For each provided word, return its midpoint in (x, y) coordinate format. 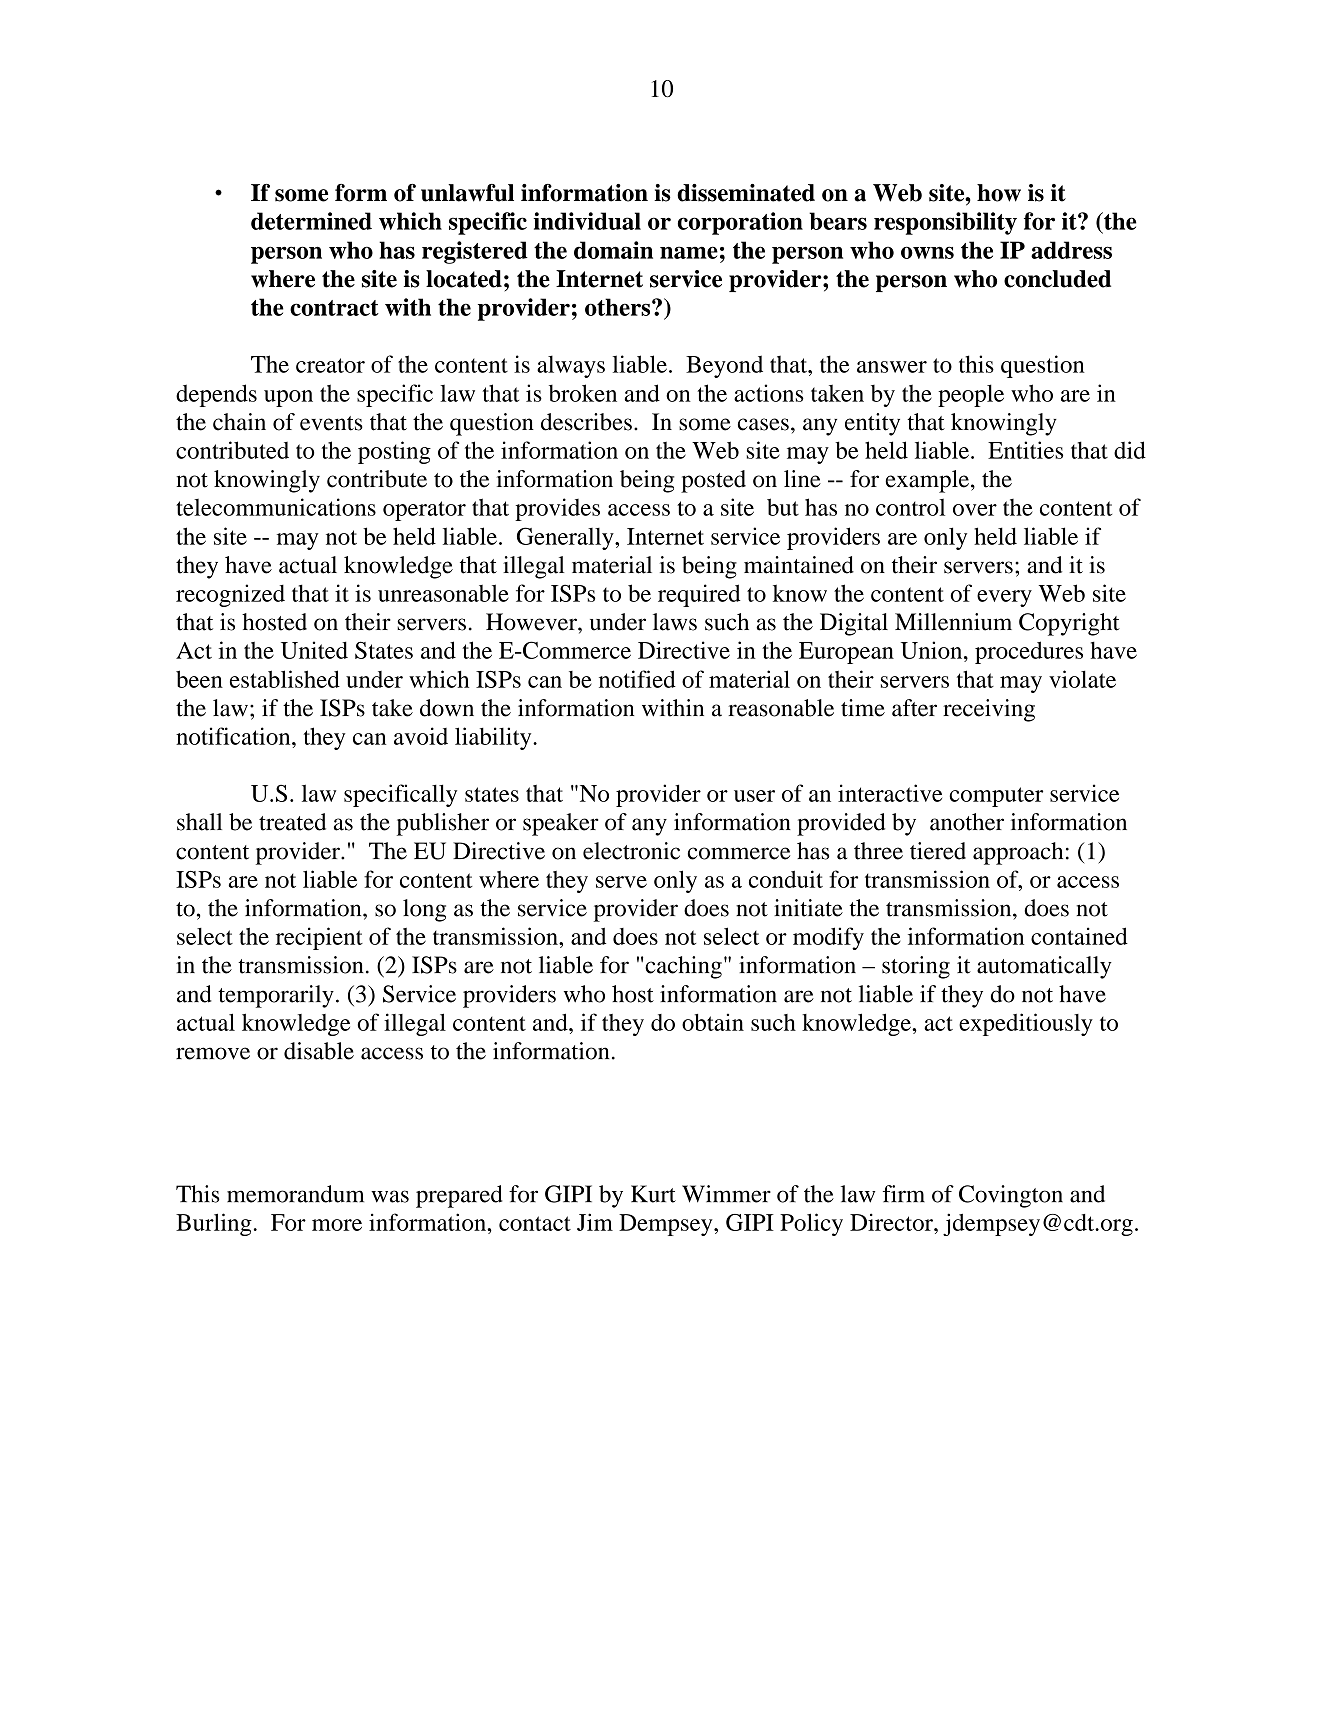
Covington (1011, 1196)
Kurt (653, 1194)
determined (311, 221)
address (1071, 250)
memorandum (295, 1194)
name (689, 252)
